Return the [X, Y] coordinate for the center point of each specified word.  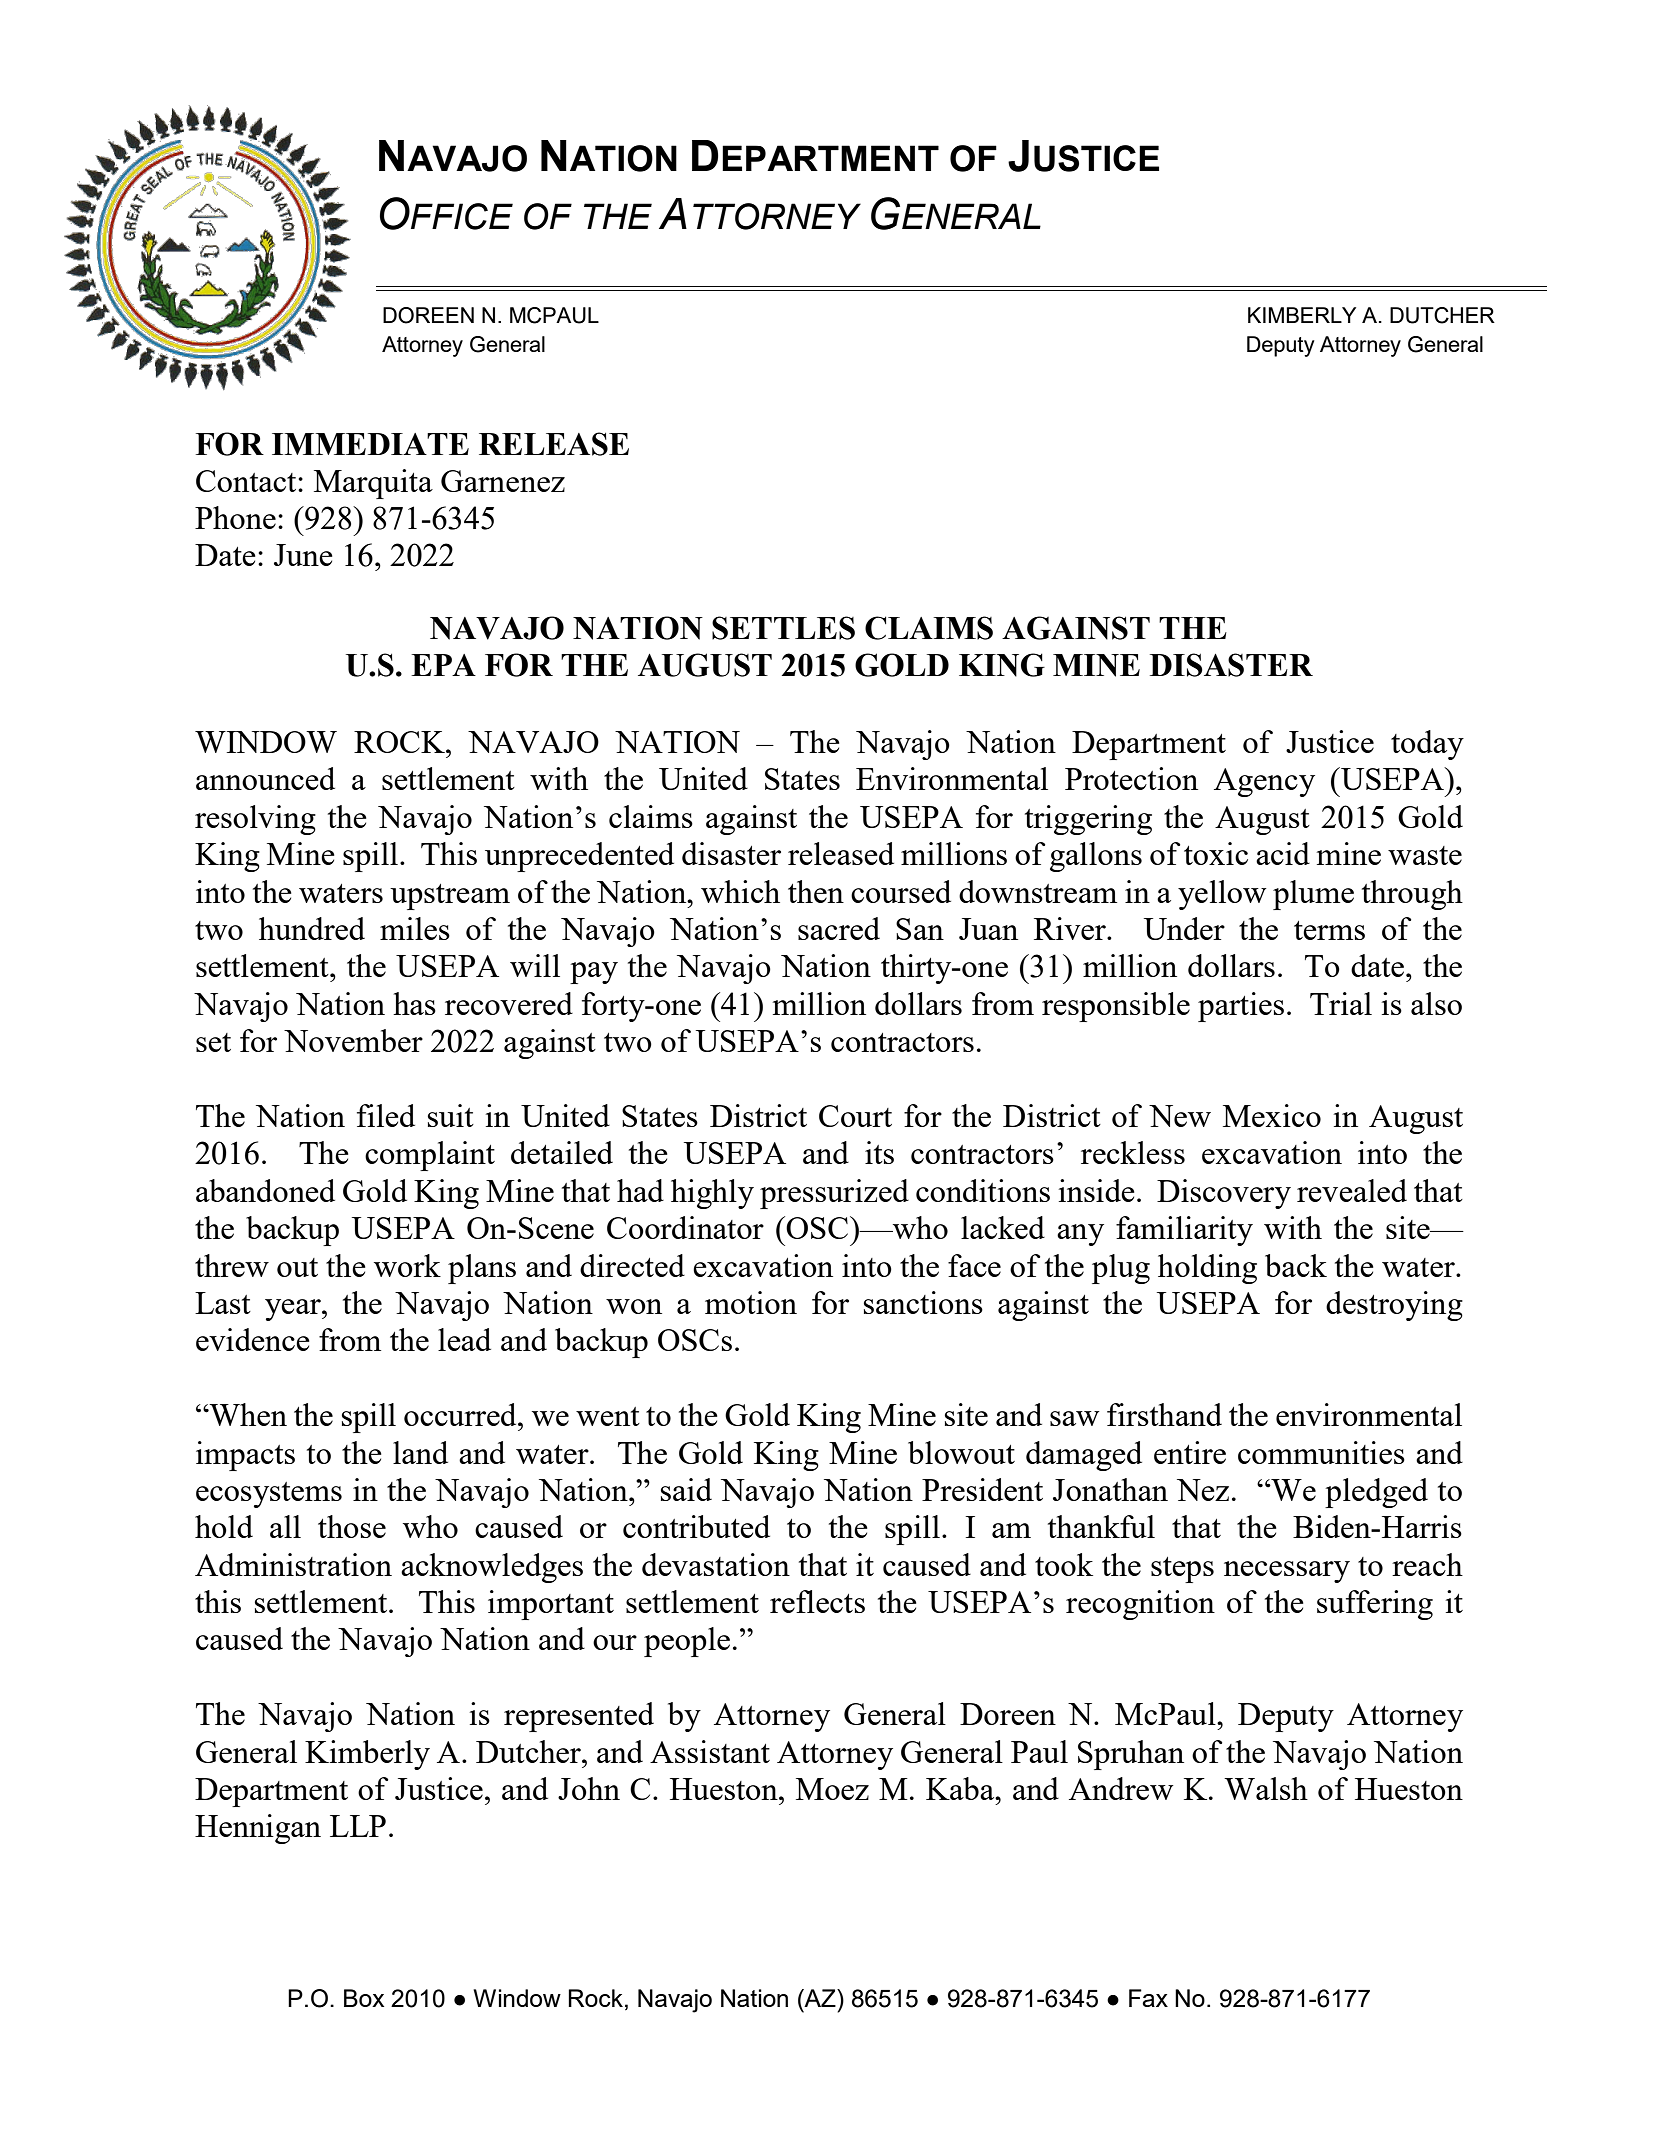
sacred [839, 928]
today [1427, 745]
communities [1321, 1452]
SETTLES [783, 628]
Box [364, 1998]
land [420, 1452]
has [414, 1003]
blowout [961, 1452]
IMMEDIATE [370, 444]
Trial [1341, 1003]
